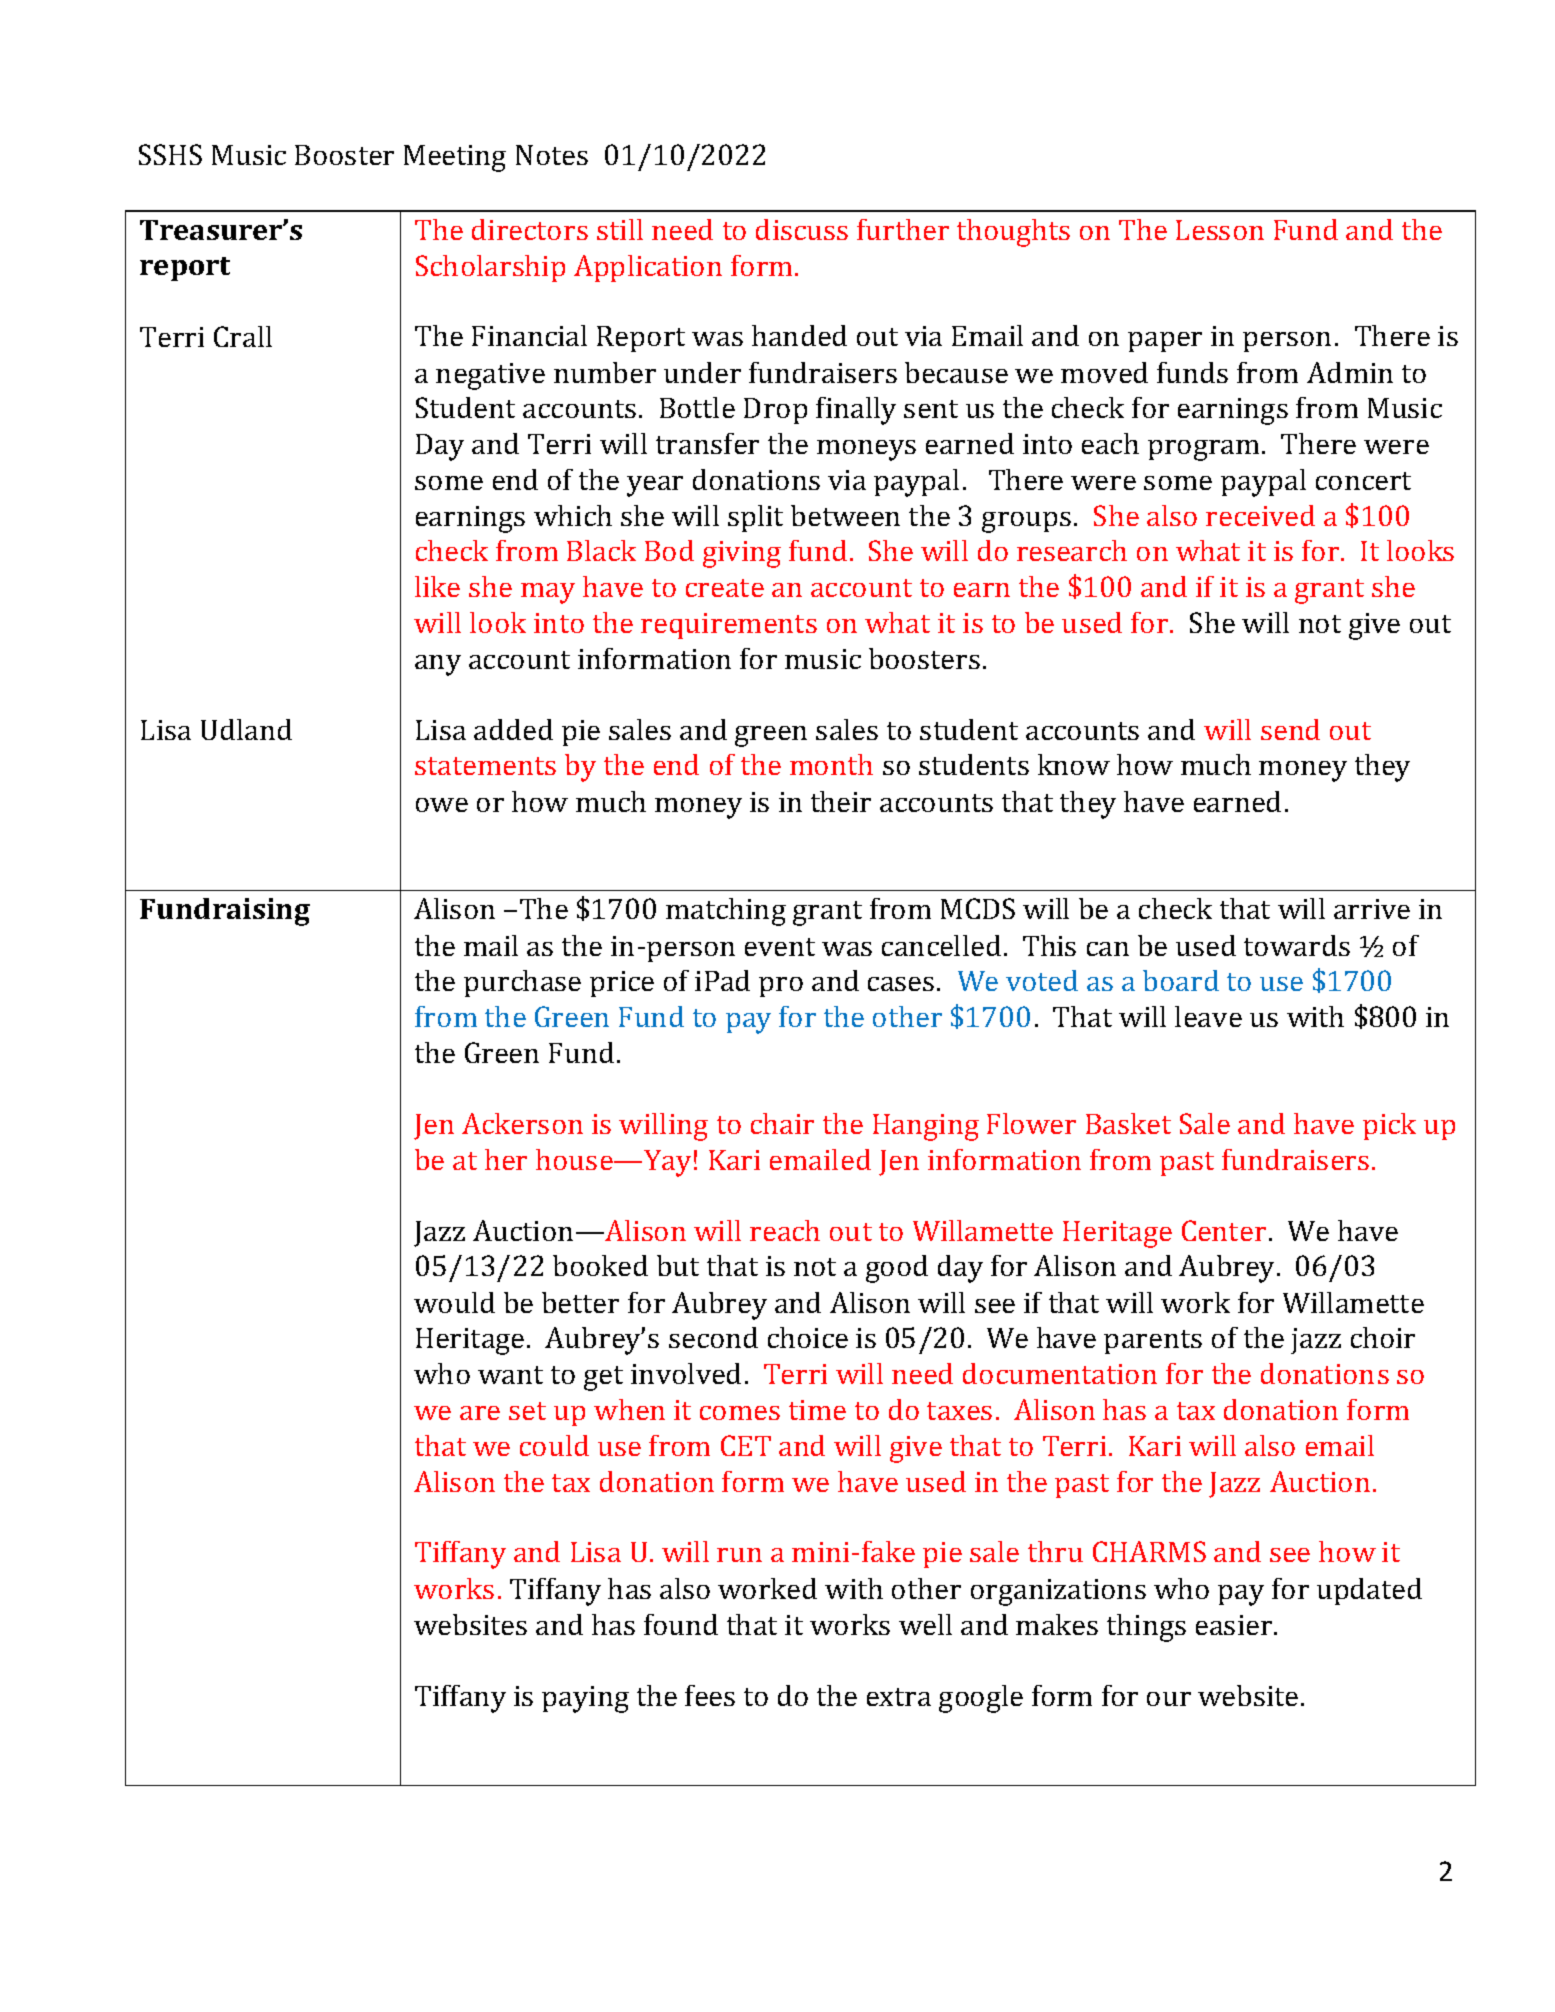  What do you see at coordinates (903, 229) in the page?
I see `further` at bounding box center [903, 229].
